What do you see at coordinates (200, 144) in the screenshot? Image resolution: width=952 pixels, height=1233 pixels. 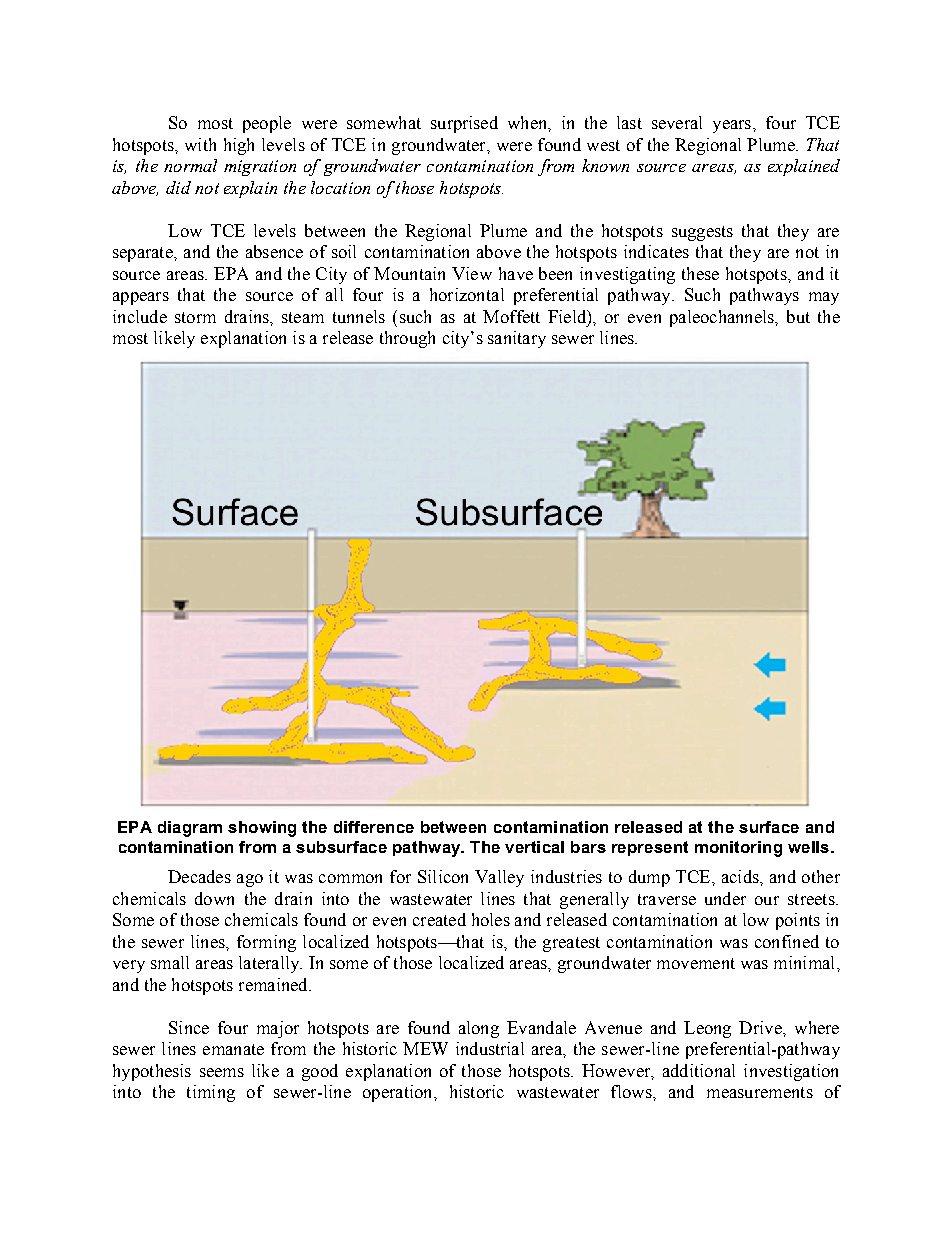 I see `with` at bounding box center [200, 144].
